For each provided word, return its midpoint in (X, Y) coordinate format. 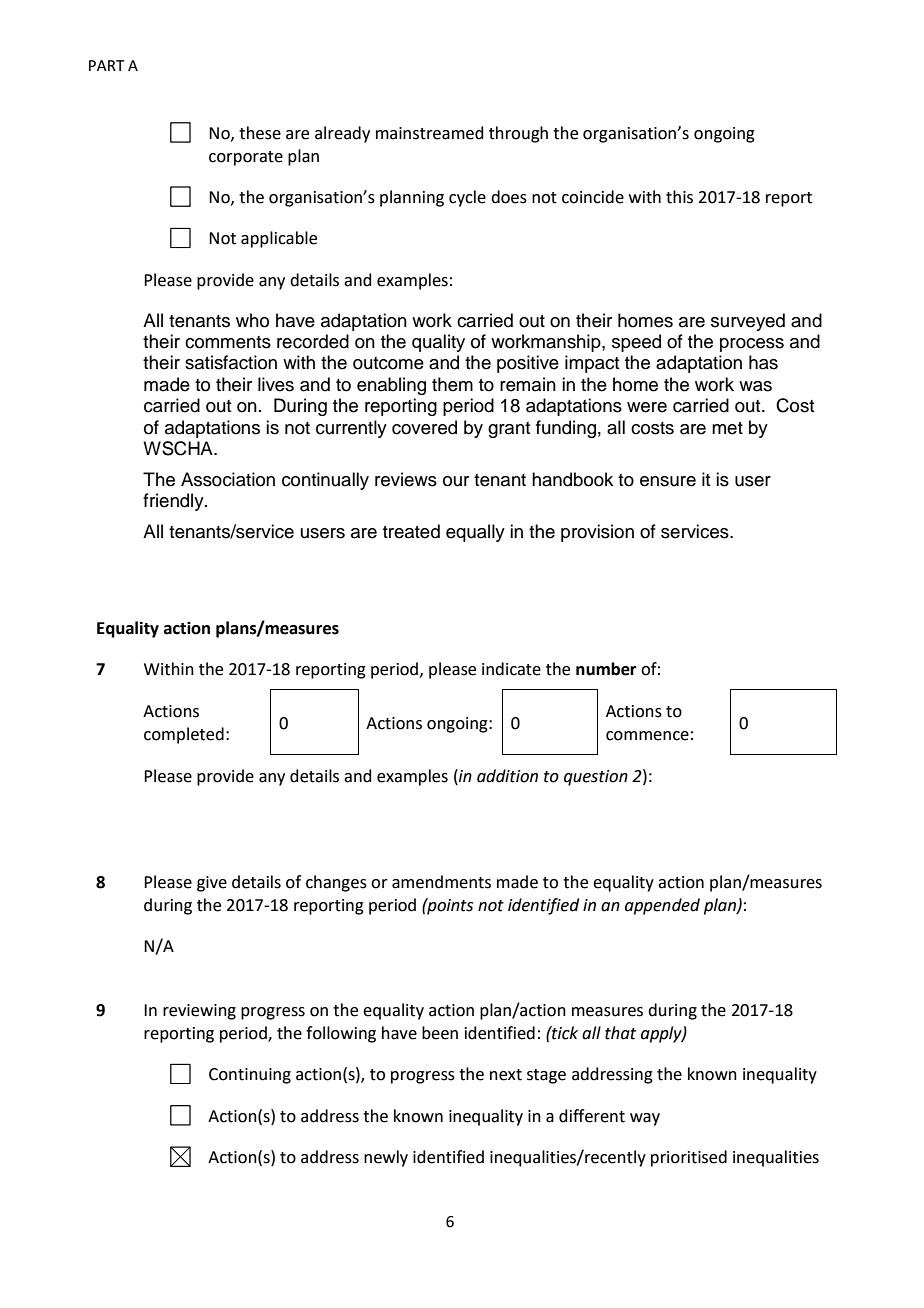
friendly (174, 502)
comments (228, 342)
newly (386, 1158)
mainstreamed (430, 133)
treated (411, 531)
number (606, 669)
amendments (441, 882)
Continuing (250, 1076)
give (212, 884)
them (452, 384)
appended (662, 906)
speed (636, 343)
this (679, 197)
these (260, 133)
